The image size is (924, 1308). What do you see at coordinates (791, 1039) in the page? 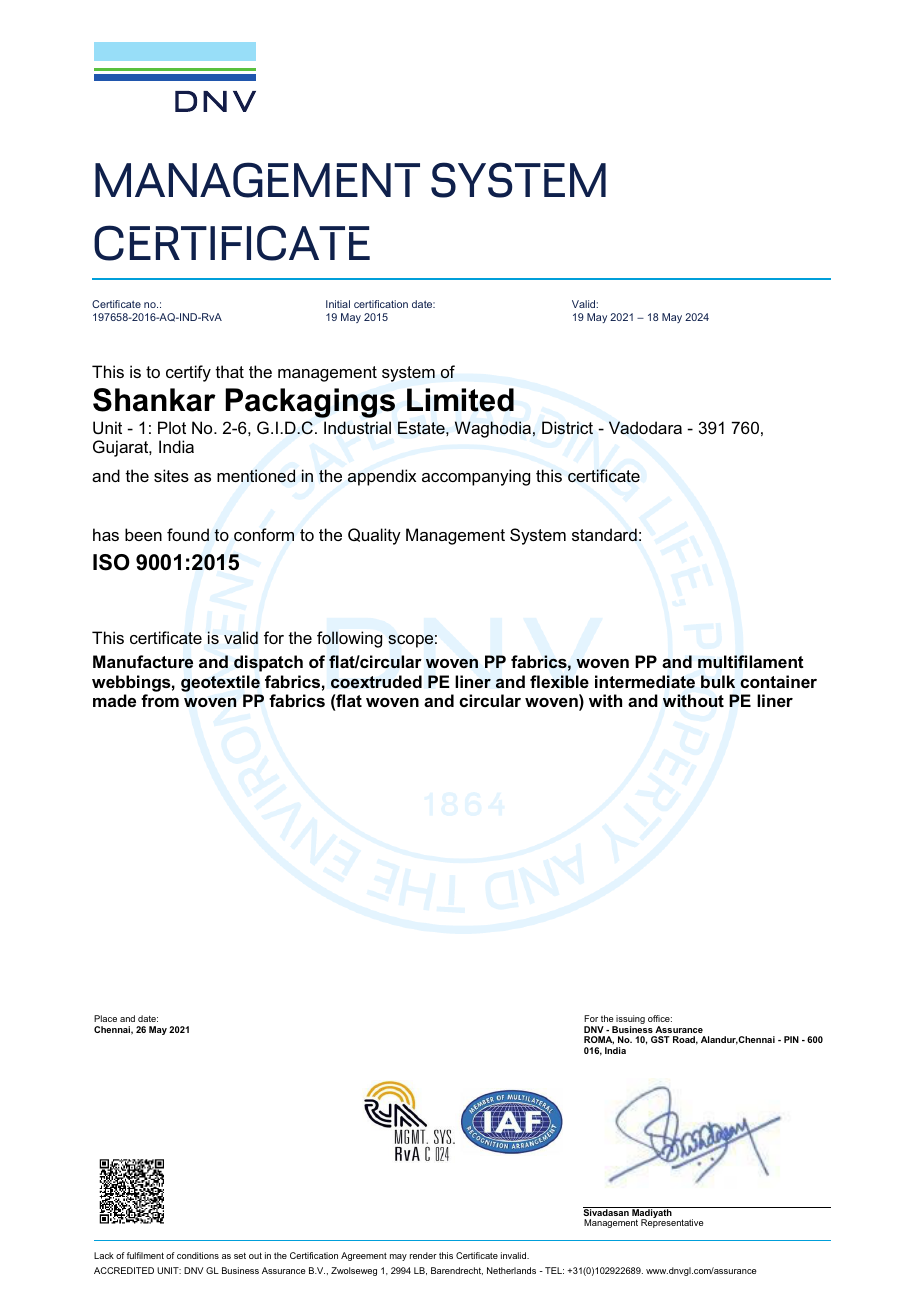
I see `PIN` at bounding box center [791, 1039].
